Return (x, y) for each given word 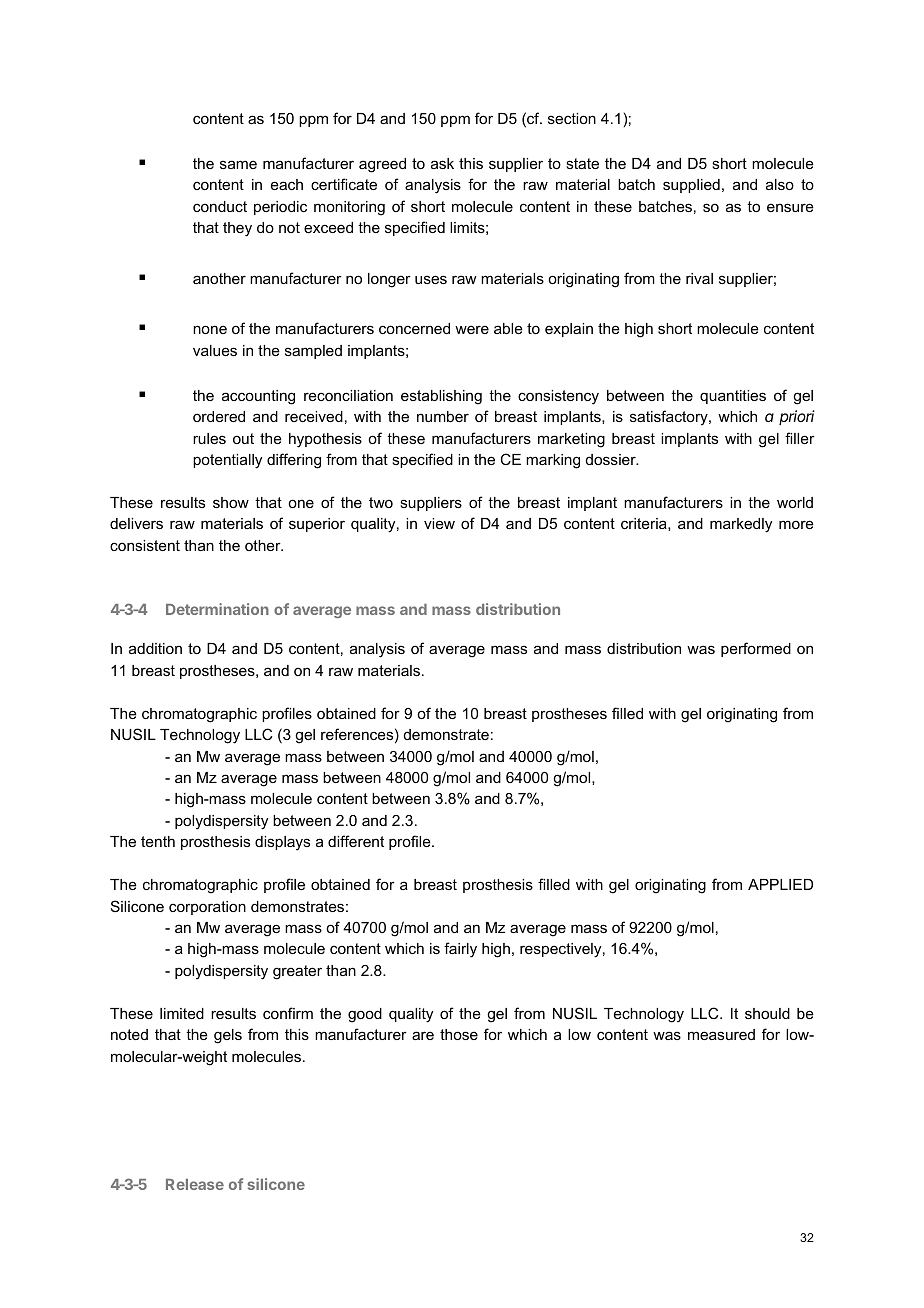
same (238, 164)
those (459, 1034)
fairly (460, 950)
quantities (733, 397)
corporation (207, 908)
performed (756, 649)
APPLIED (780, 884)
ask (442, 163)
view (439, 523)
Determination (217, 609)
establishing (441, 397)
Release (195, 1184)
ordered (219, 416)
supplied (691, 186)
